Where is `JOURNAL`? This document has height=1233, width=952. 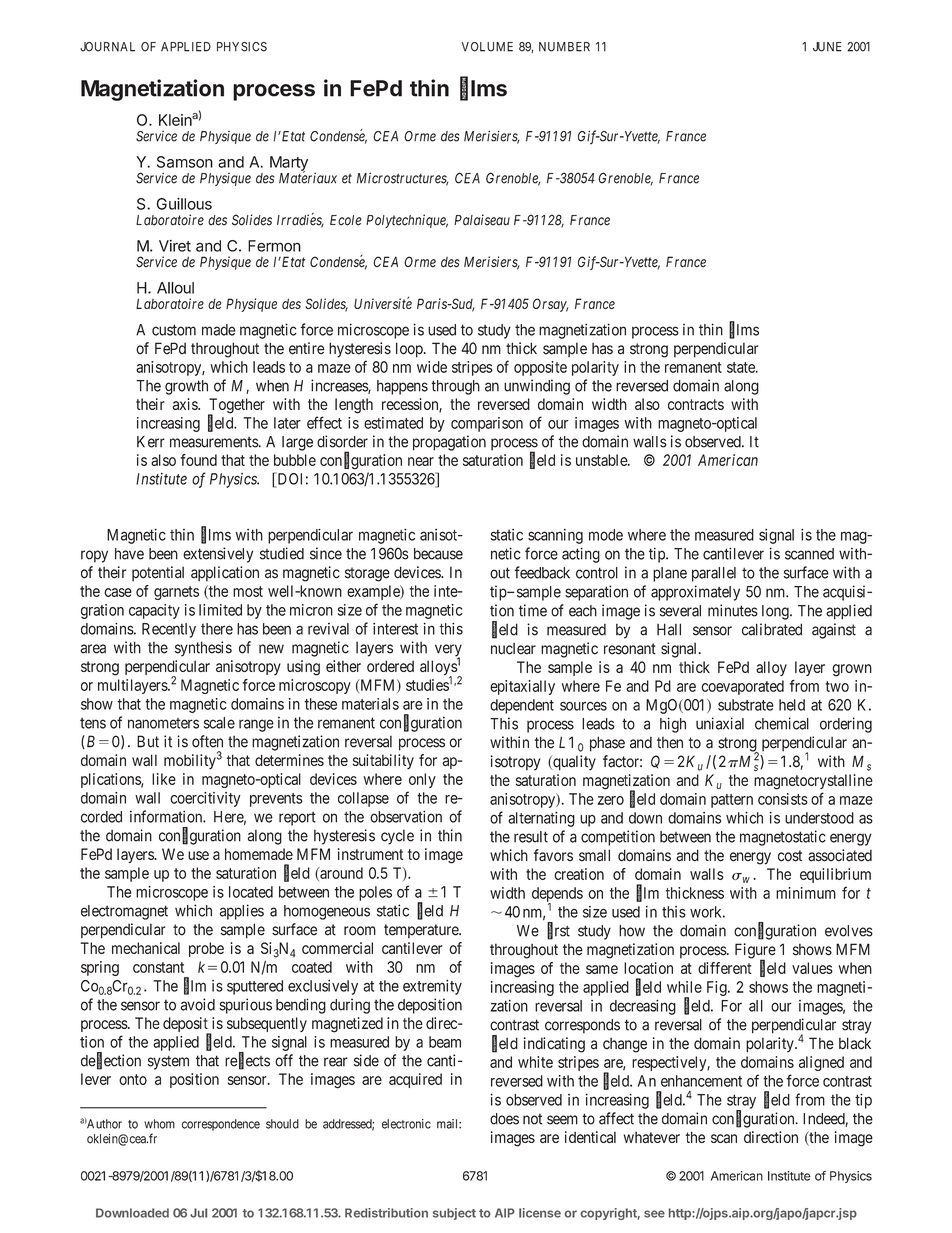
JOURNAL is located at coordinates (107, 47).
